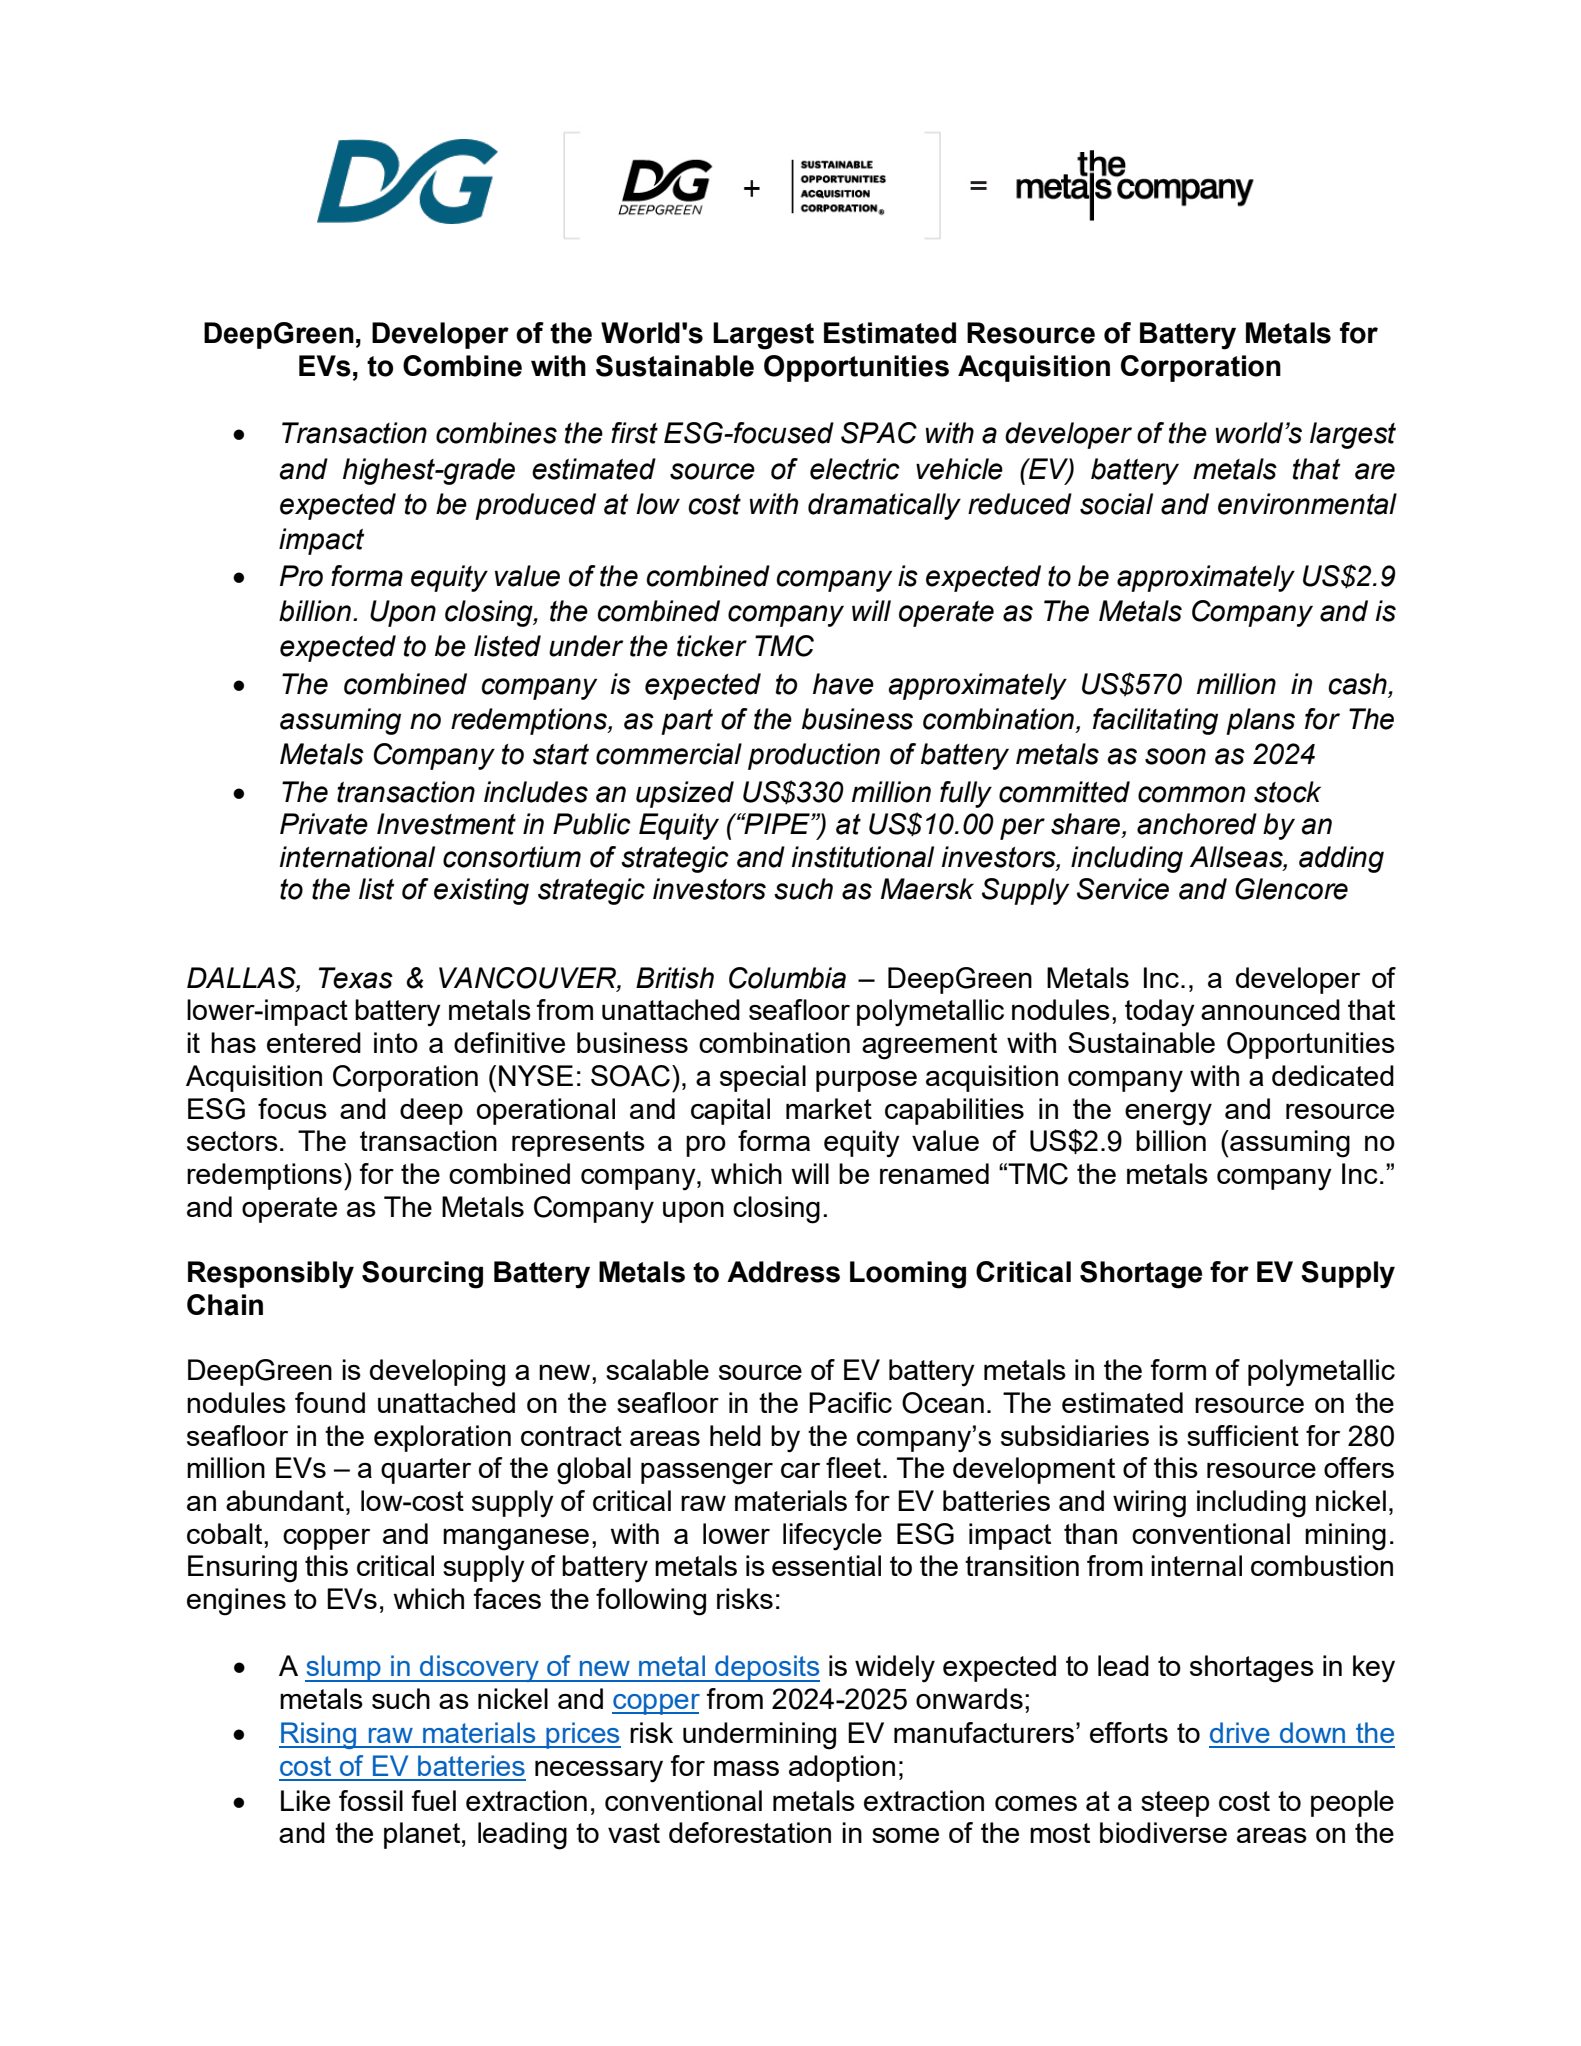 The height and width of the image is (2046, 1581). What do you see at coordinates (305, 1800) in the image?
I see `Like` at bounding box center [305, 1800].
